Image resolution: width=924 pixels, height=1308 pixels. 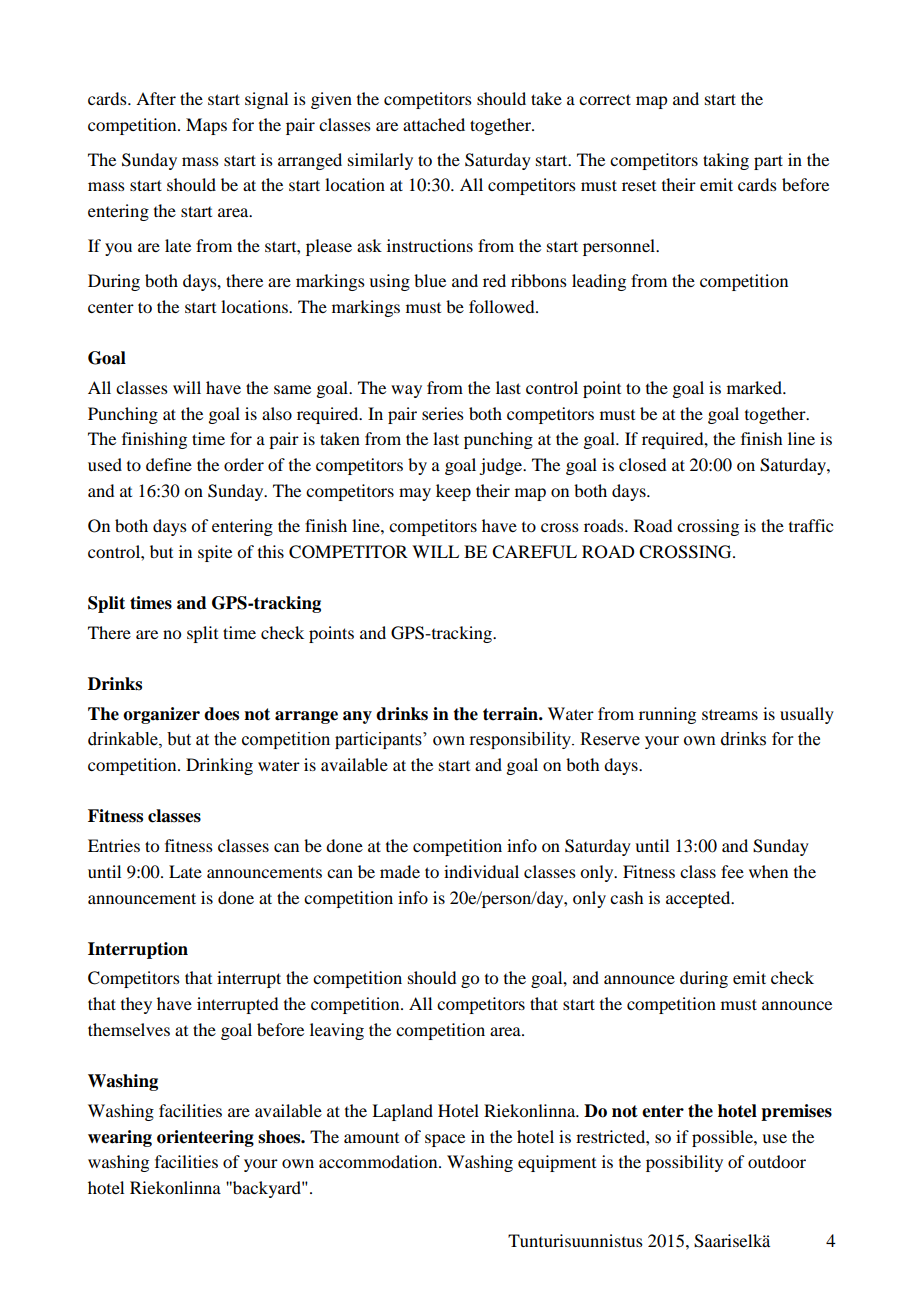 I want to click on spite, so click(x=215, y=553).
